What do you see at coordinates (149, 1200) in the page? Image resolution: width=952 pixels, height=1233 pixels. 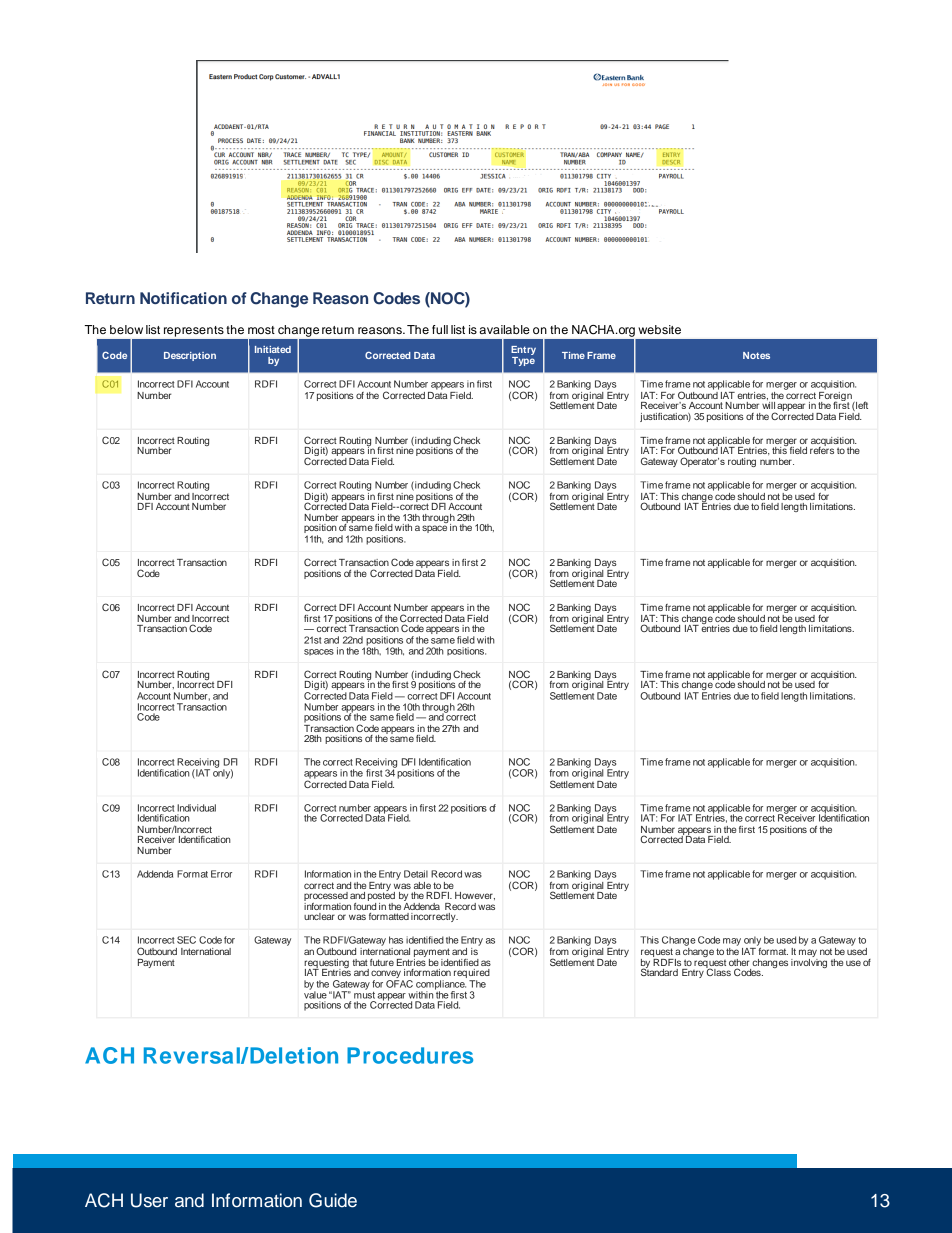 I see `User` at bounding box center [149, 1200].
